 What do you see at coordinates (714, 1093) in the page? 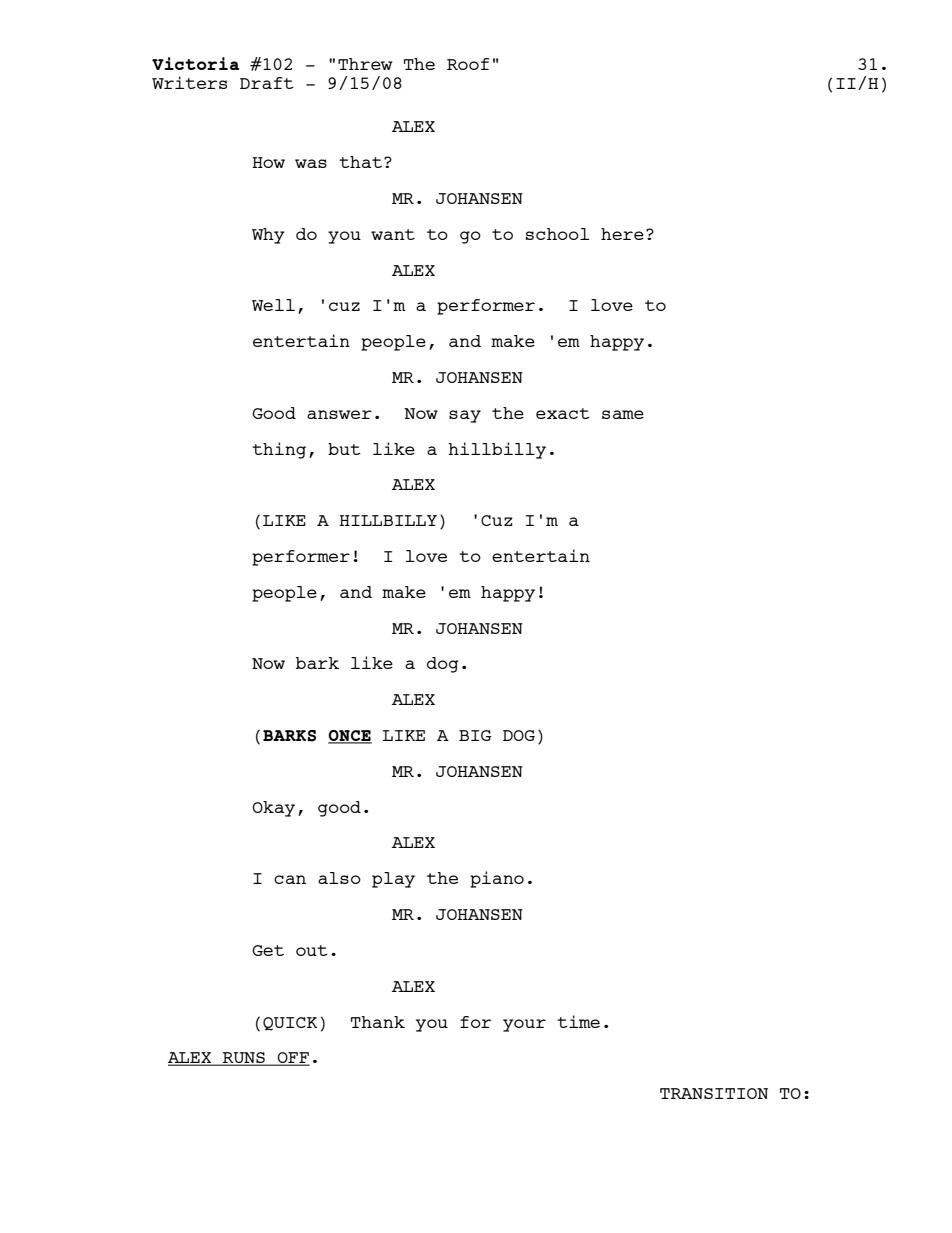
I see `TRANSITION` at bounding box center [714, 1093].
